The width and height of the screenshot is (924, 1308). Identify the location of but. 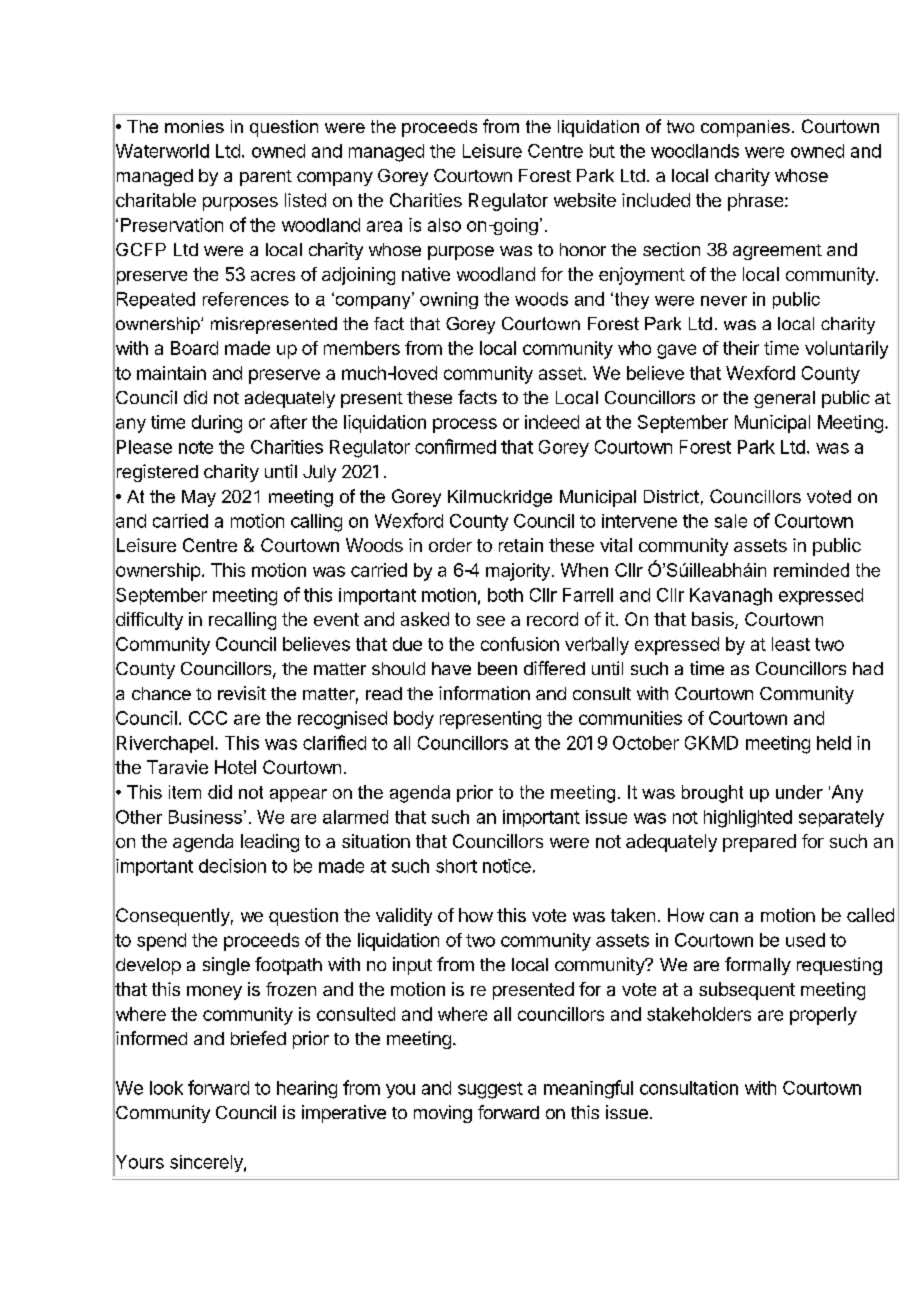
(602, 151).
